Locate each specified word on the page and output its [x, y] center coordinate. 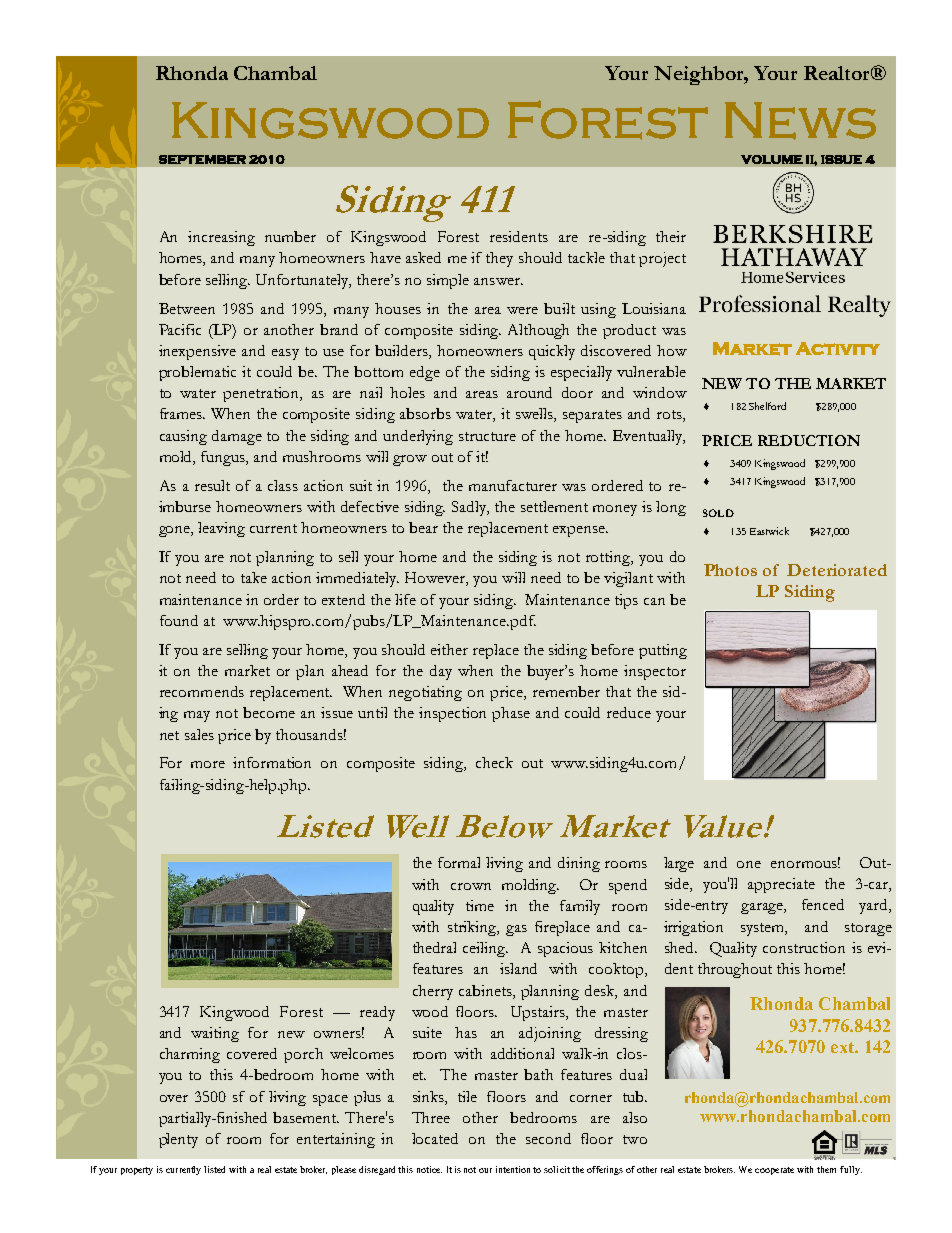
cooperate [774, 1171]
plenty [178, 1140]
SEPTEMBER [202, 159]
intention [513, 1169]
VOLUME [772, 159]
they [499, 259]
